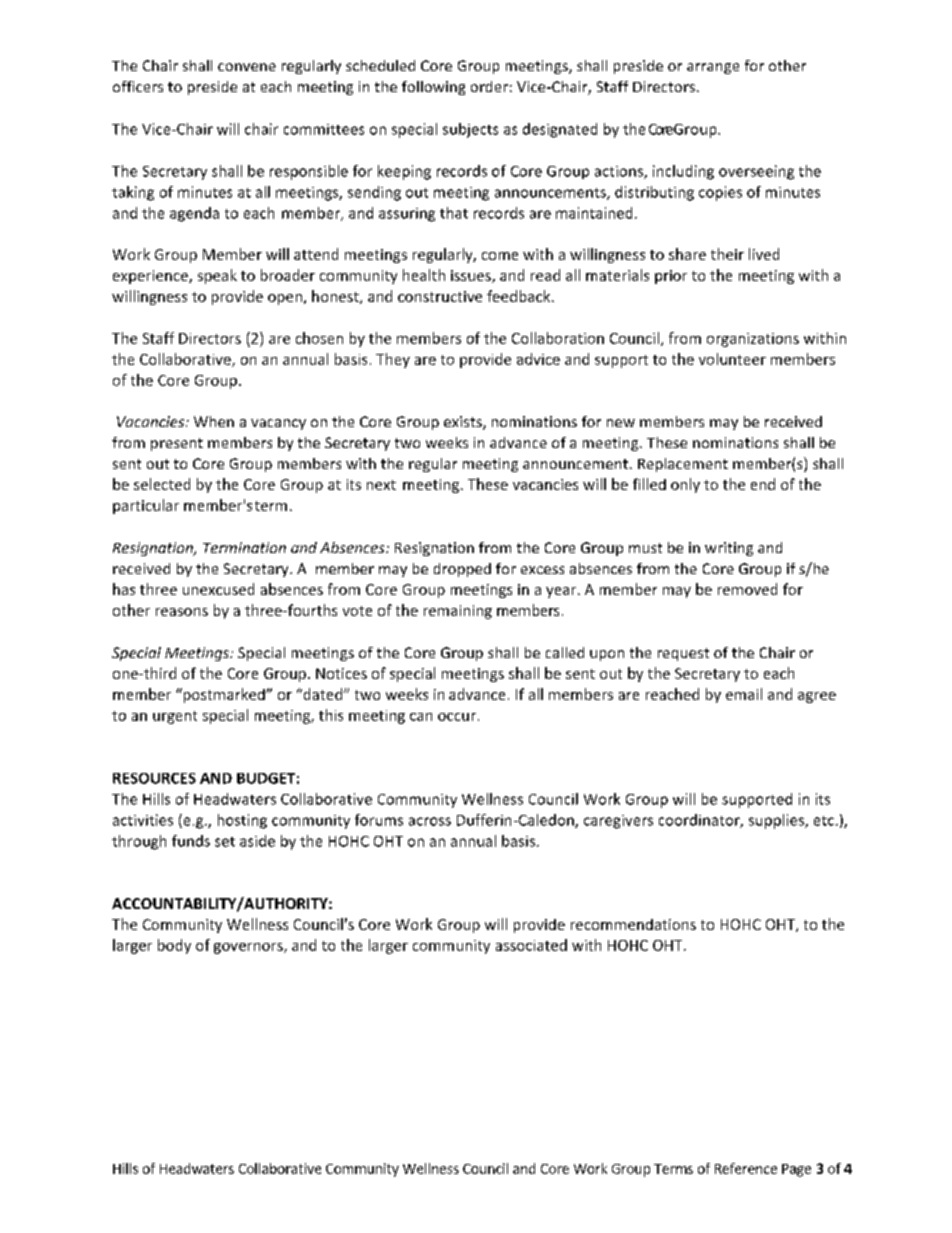 This image has height=1233, width=952. What do you see at coordinates (746, 1168) in the image?
I see `Reference` at bounding box center [746, 1168].
